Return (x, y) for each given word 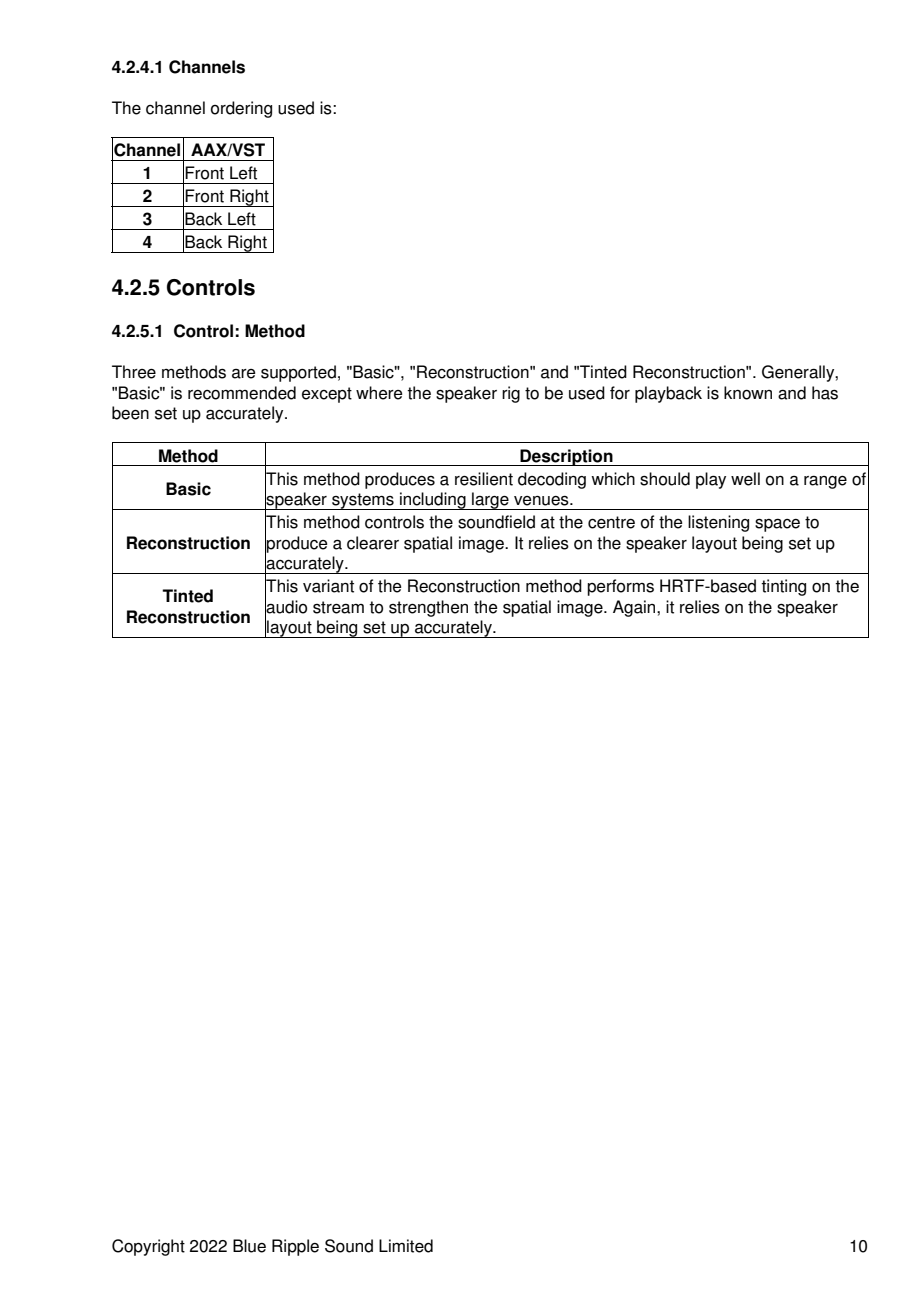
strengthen (428, 608)
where (379, 393)
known (748, 393)
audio (286, 607)
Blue (249, 1246)
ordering (241, 109)
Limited (406, 1246)
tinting (783, 587)
